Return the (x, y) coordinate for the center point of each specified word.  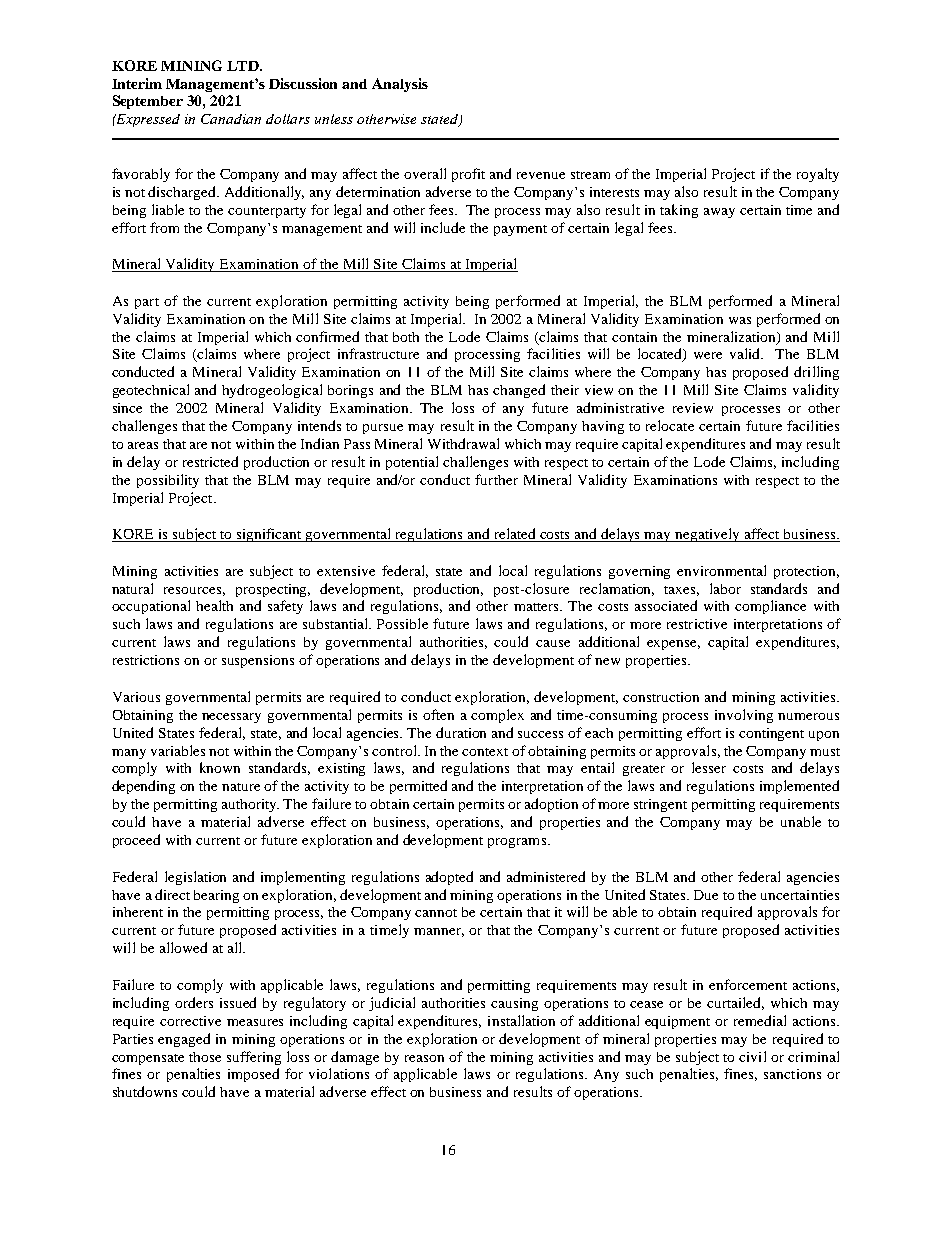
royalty (818, 175)
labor (725, 588)
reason (424, 1058)
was (740, 320)
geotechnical (151, 391)
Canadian (231, 119)
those (205, 1057)
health (214, 605)
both (406, 337)
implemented (799, 787)
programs (517, 843)
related (515, 535)
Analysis (400, 85)
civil (752, 1056)
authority (250, 805)
